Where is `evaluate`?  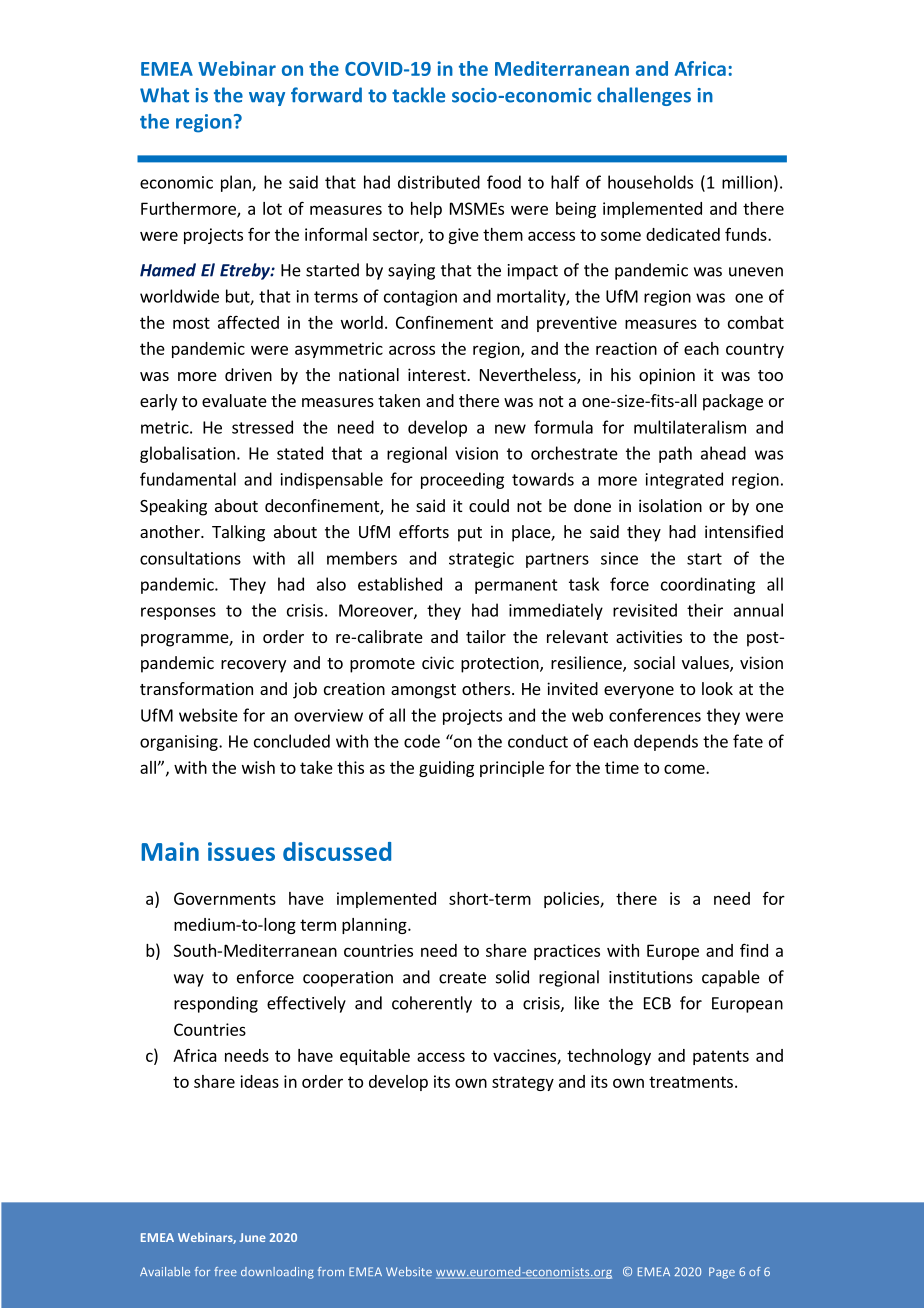
evaluate is located at coordinates (234, 400).
